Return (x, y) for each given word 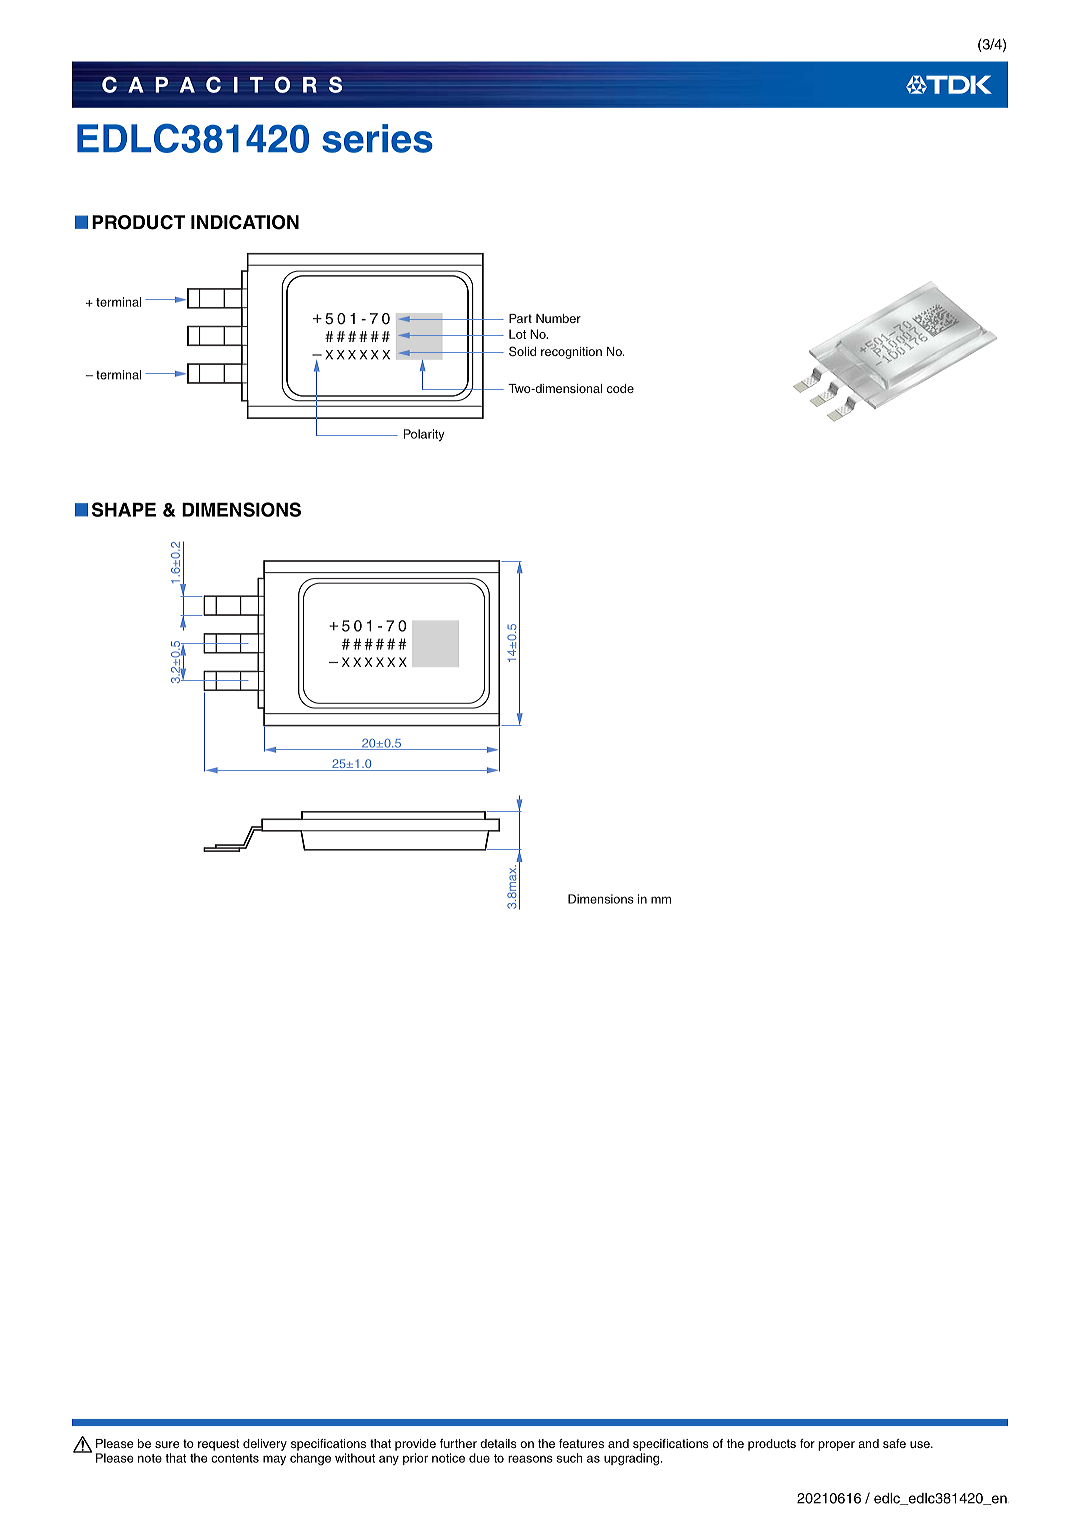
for (807, 1443)
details (498, 1443)
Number (558, 318)
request (219, 1445)
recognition (571, 353)
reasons (530, 1459)
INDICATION (245, 222)
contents (235, 1458)
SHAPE (124, 509)
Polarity (424, 435)
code (620, 388)
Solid (522, 351)
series (377, 138)
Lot (517, 334)
